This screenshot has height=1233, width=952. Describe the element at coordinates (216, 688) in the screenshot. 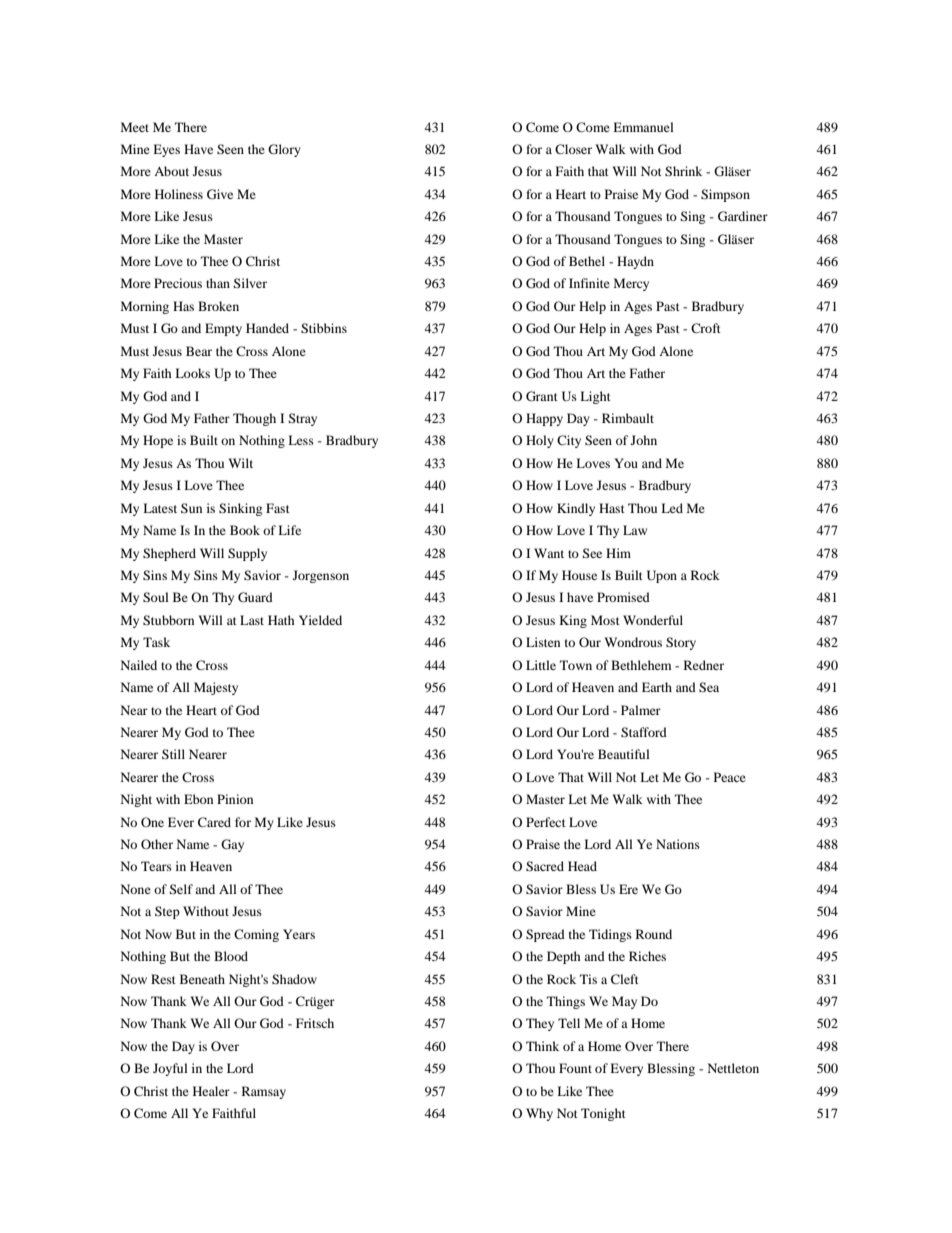

I see `Majesty` at that location.
